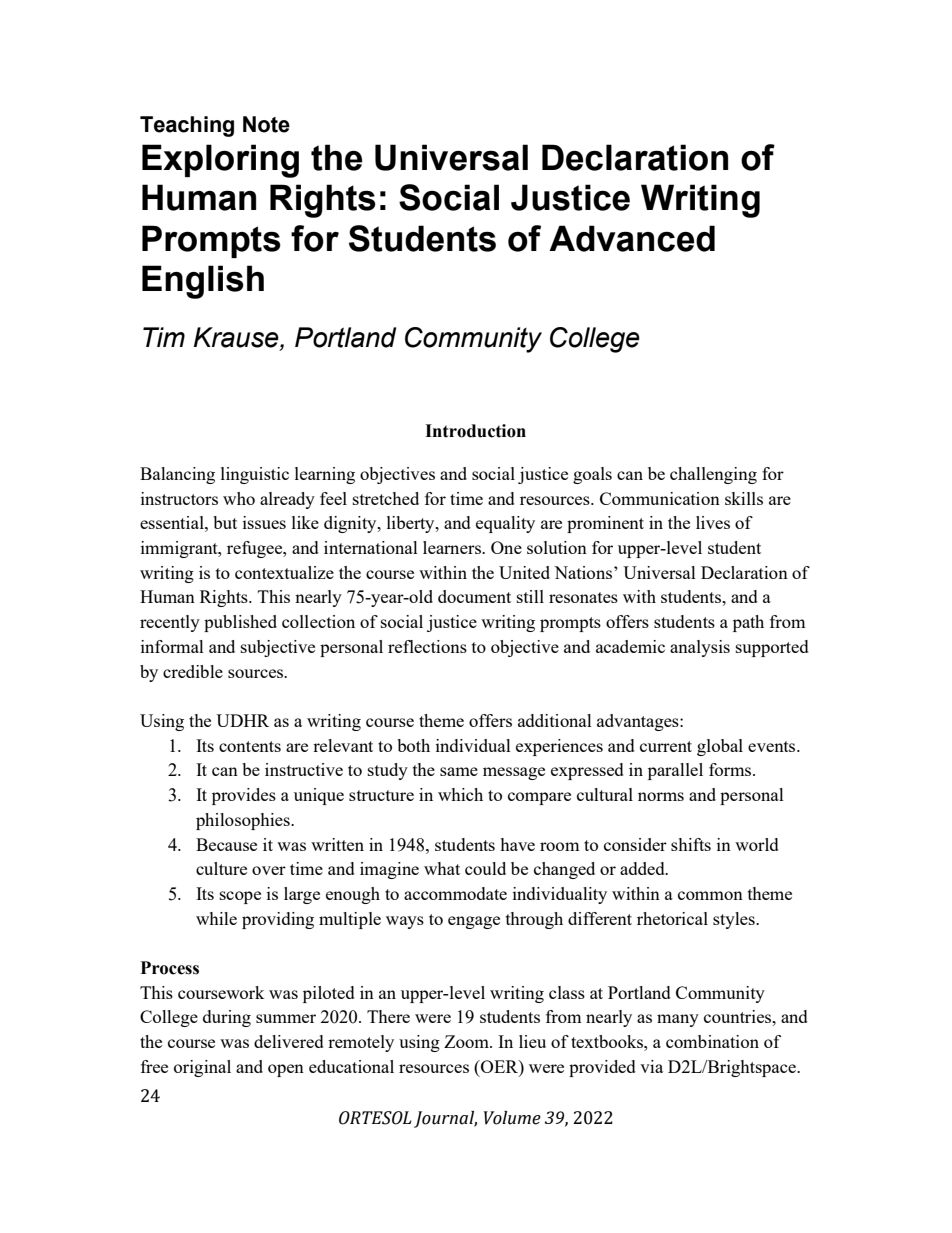  Describe the element at coordinates (700, 648) in the screenshot. I see `analysis` at that location.
